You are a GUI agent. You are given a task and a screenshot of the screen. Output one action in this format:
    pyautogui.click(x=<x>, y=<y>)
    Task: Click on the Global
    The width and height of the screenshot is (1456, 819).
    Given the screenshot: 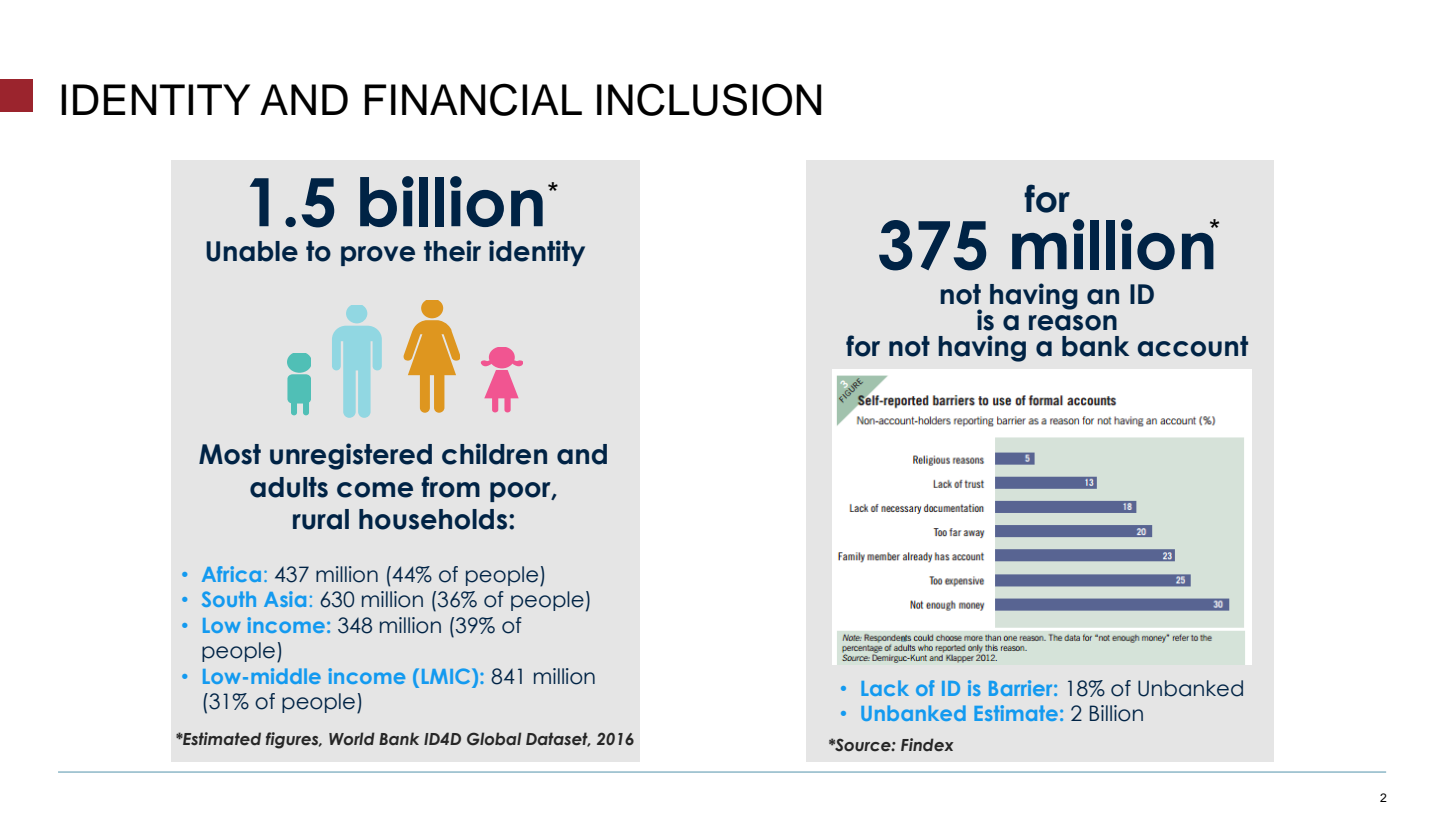 What is the action you would take?
    pyautogui.click(x=494, y=739)
